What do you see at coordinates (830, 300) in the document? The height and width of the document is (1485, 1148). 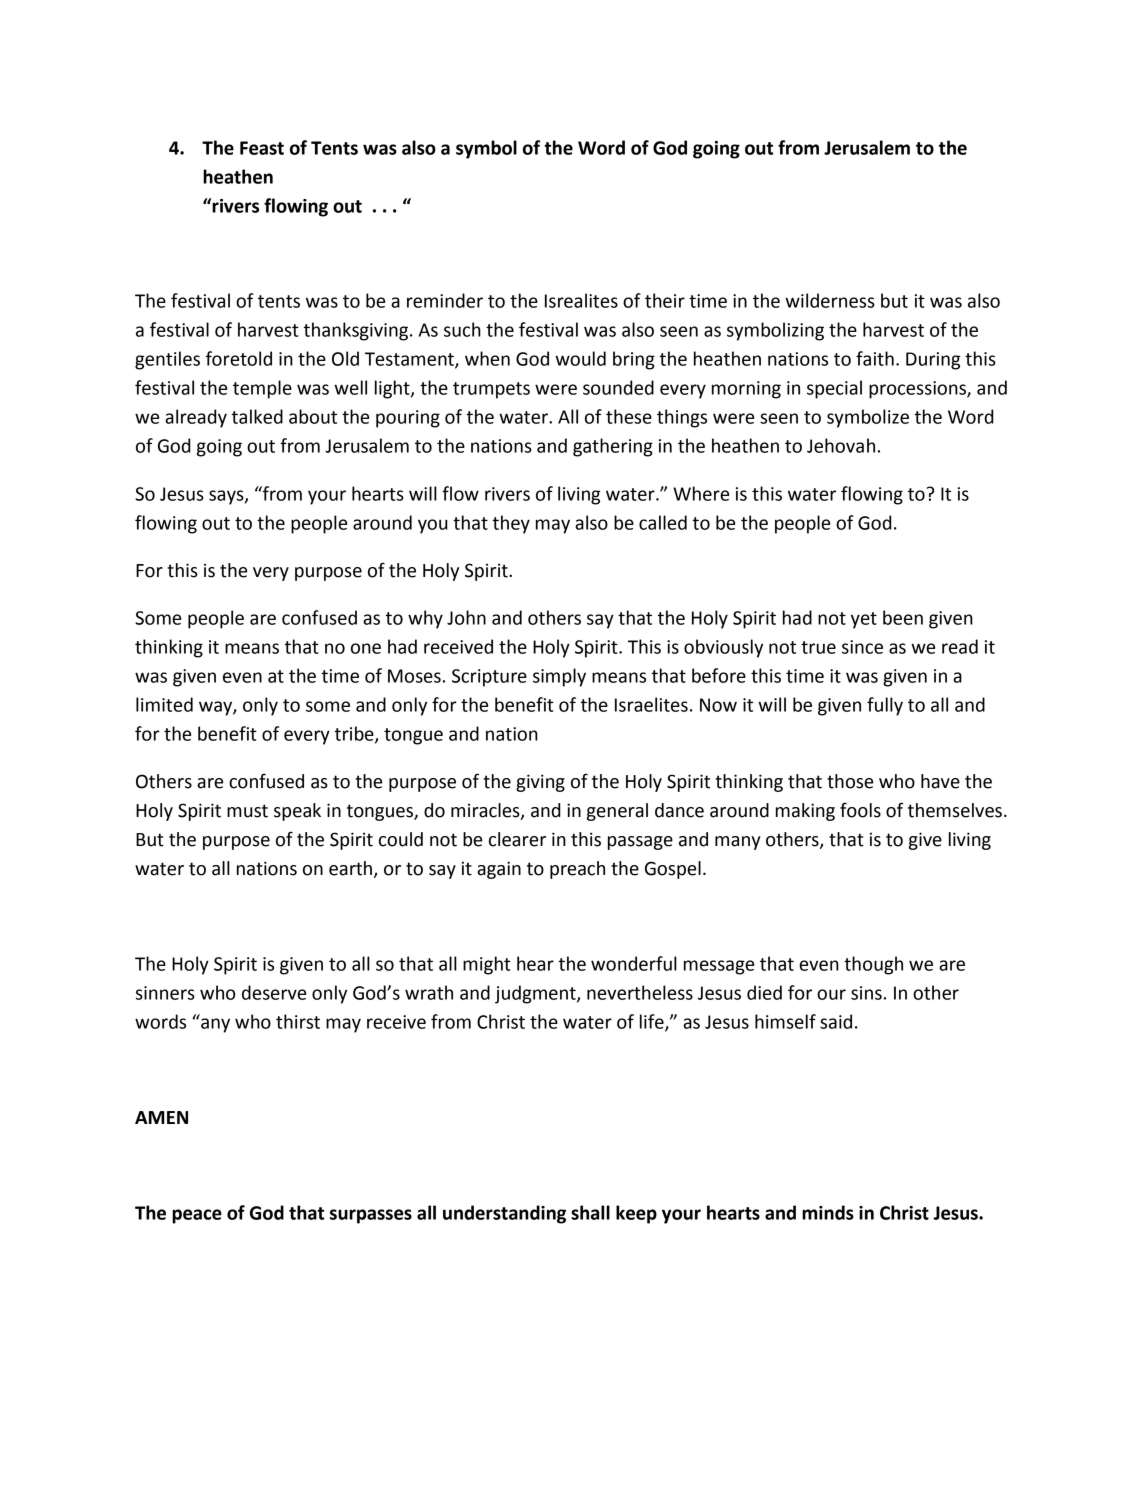 I see `wilderness` at bounding box center [830, 300].
